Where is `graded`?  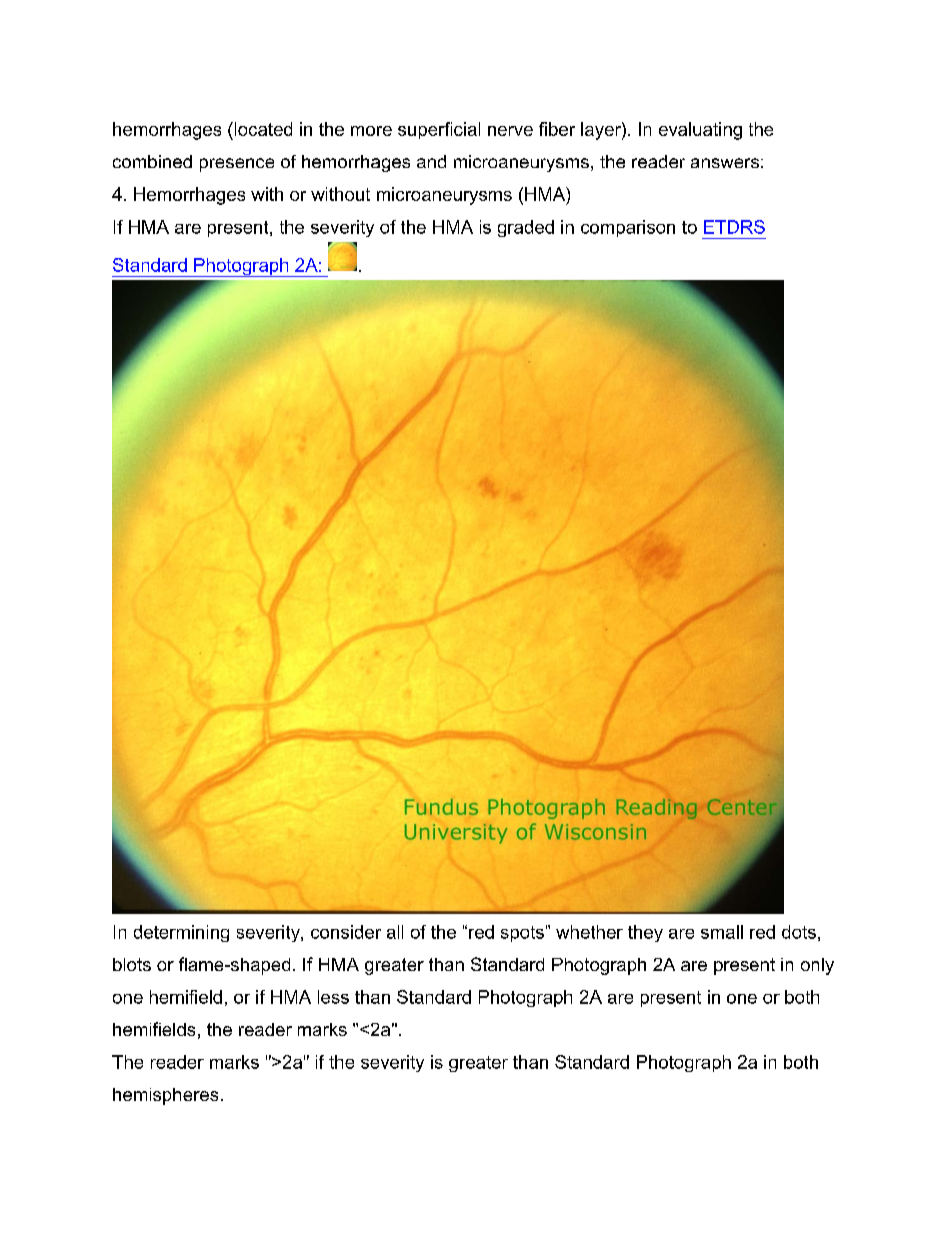
graded is located at coordinates (526, 228).
